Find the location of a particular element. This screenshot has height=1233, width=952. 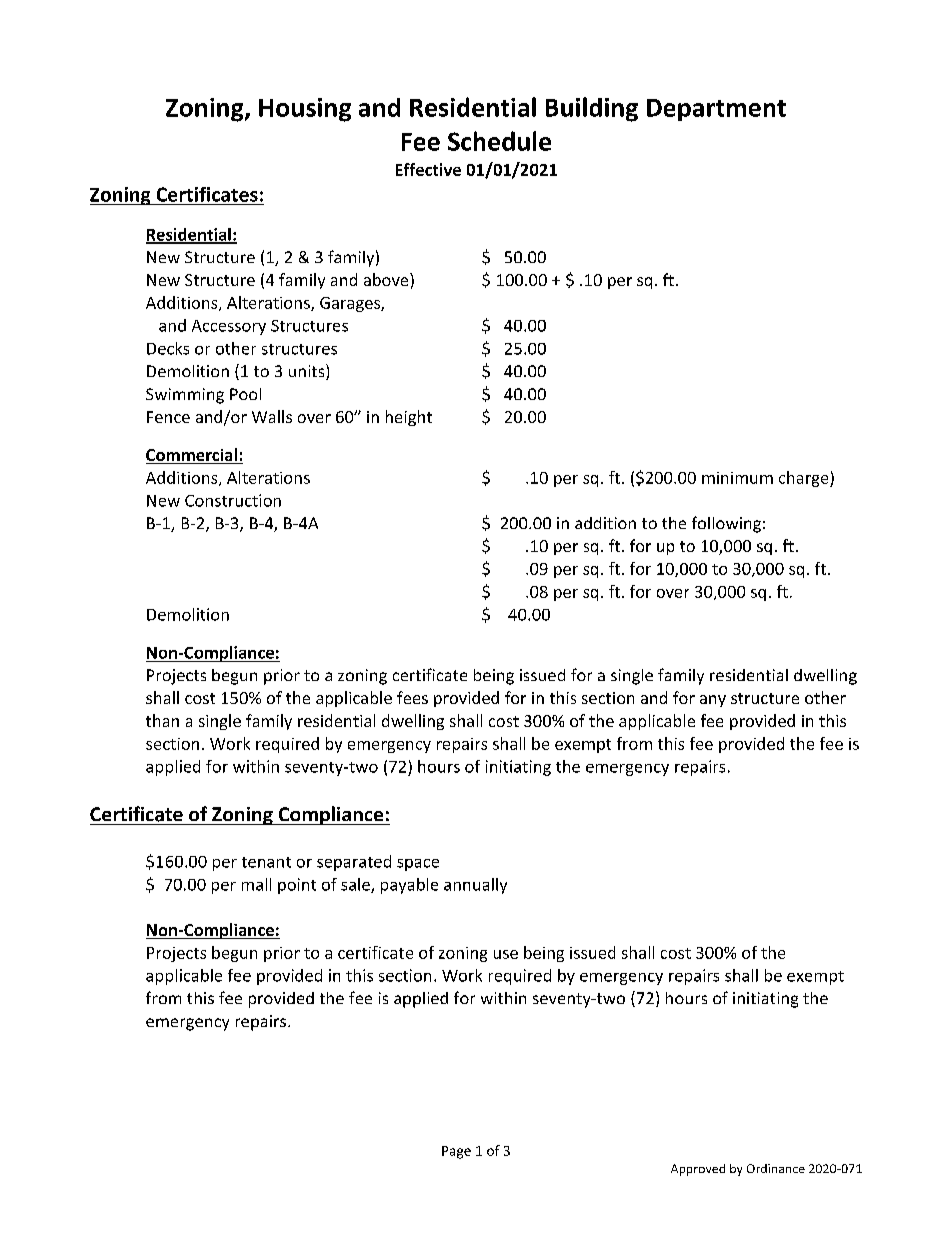

tenant is located at coordinates (266, 862).
